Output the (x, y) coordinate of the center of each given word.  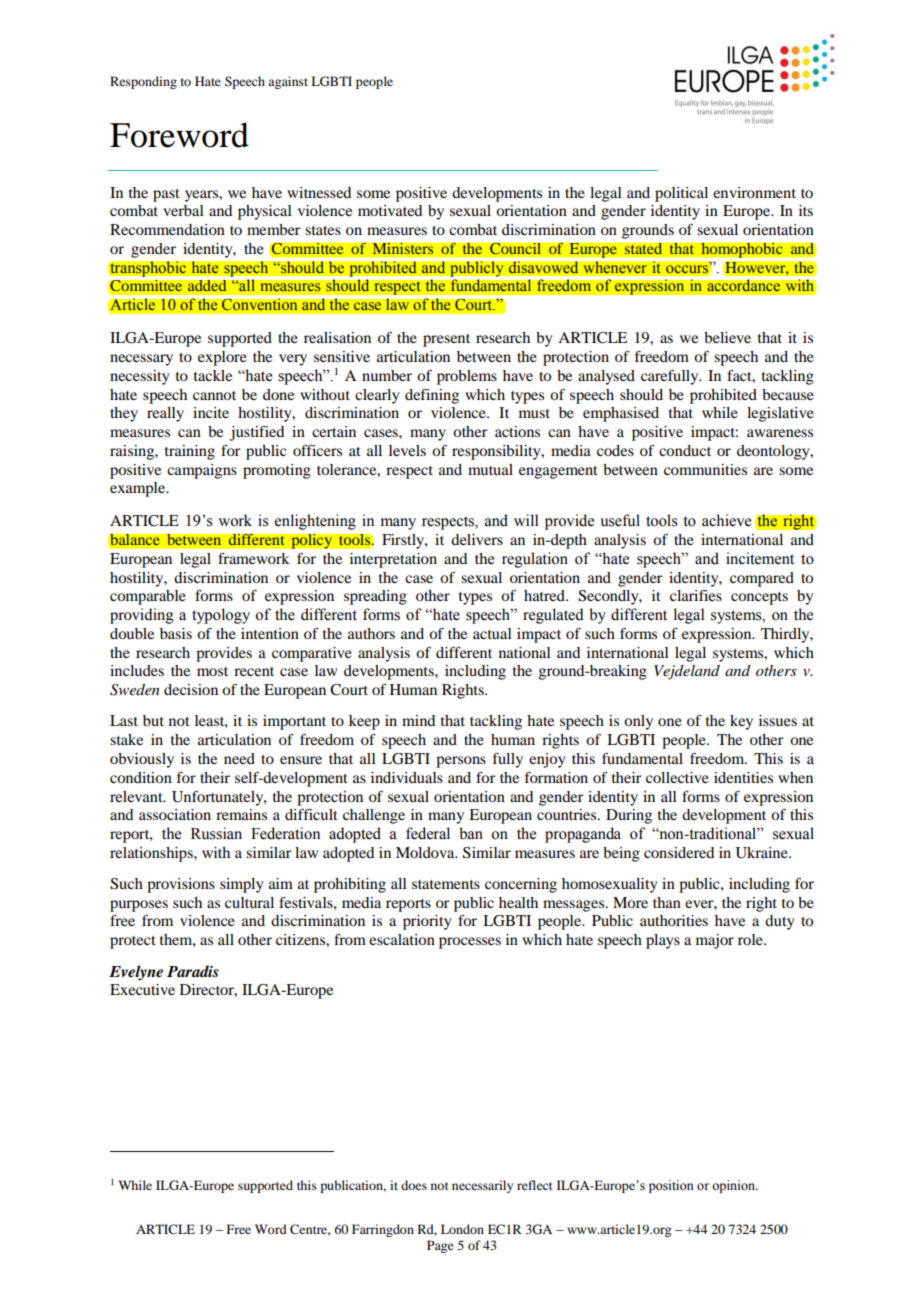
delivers (477, 539)
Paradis (193, 971)
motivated (390, 210)
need (239, 758)
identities (743, 777)
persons (461, 762)
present (446, 340)
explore (222, 358)
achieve (726, 520)
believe (727, 337)
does (414, 1185)
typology (221, 616)
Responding (143, 82)
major (715, 941)
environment (754, 192)
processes (470, 943)
